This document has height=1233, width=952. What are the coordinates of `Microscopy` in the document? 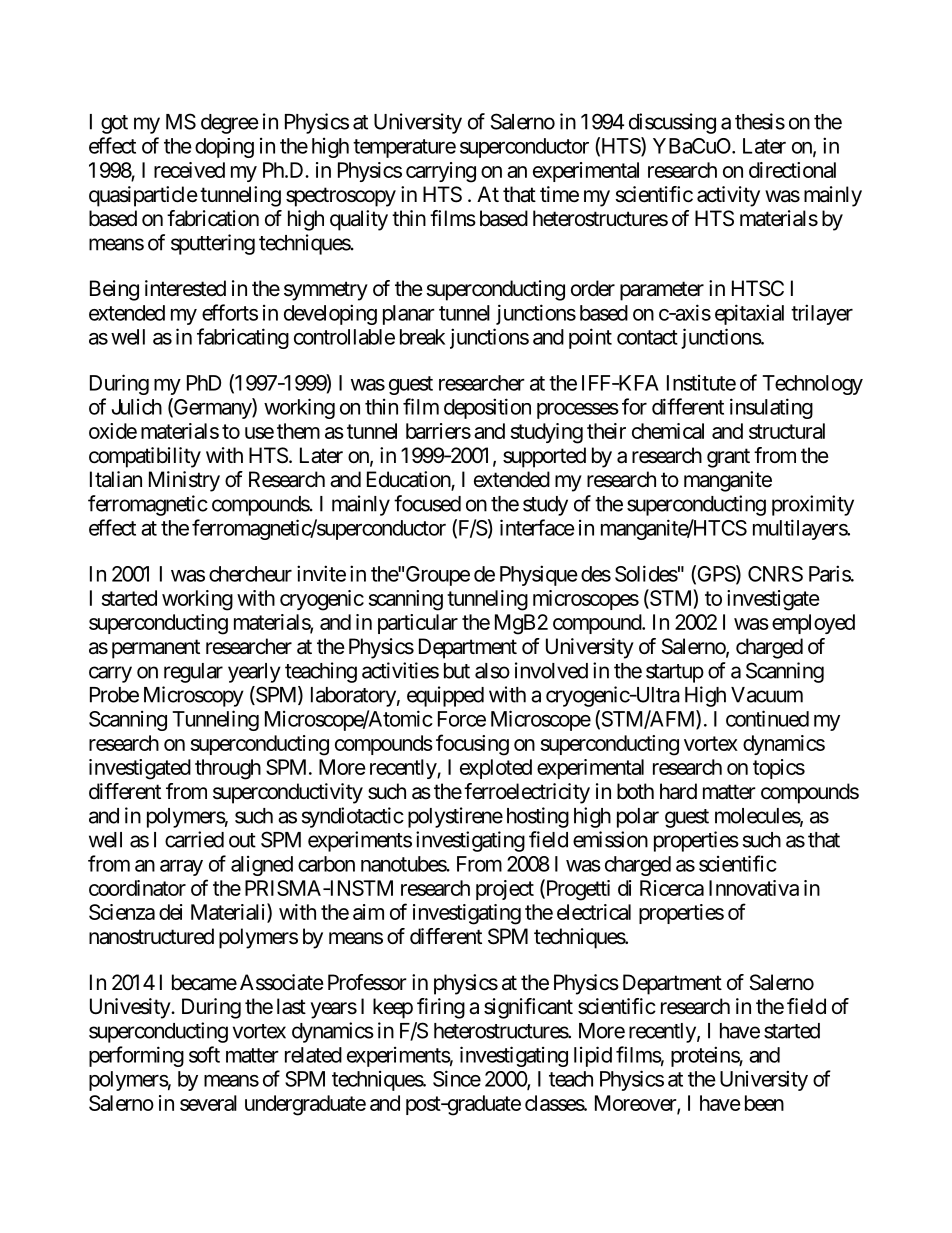 It's located at (194, 696).
